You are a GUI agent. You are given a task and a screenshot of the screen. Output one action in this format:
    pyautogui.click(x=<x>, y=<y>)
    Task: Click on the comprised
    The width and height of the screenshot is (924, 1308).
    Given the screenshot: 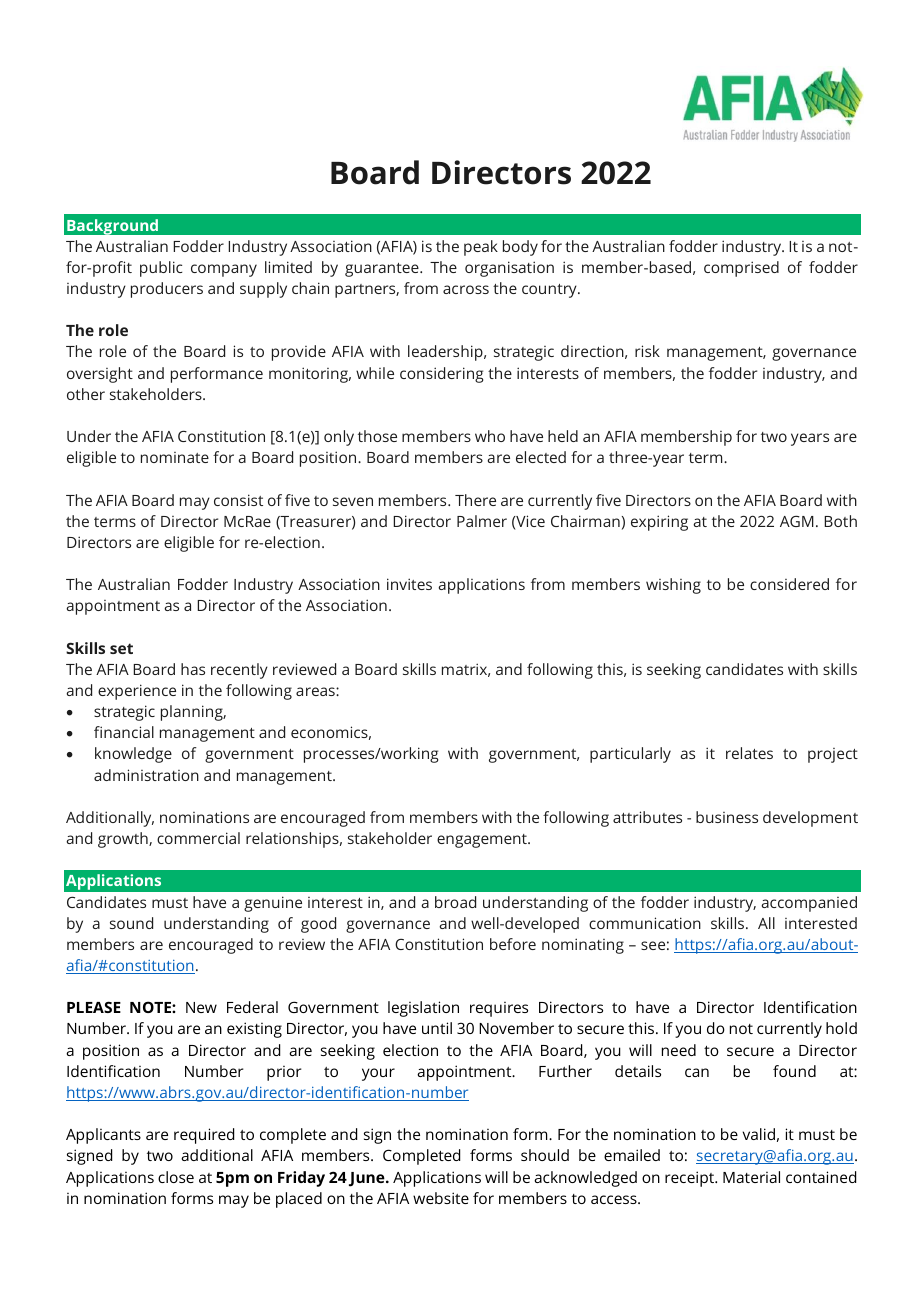 What is the action you would take?
    pyautogui.click(x=741, y=269)
